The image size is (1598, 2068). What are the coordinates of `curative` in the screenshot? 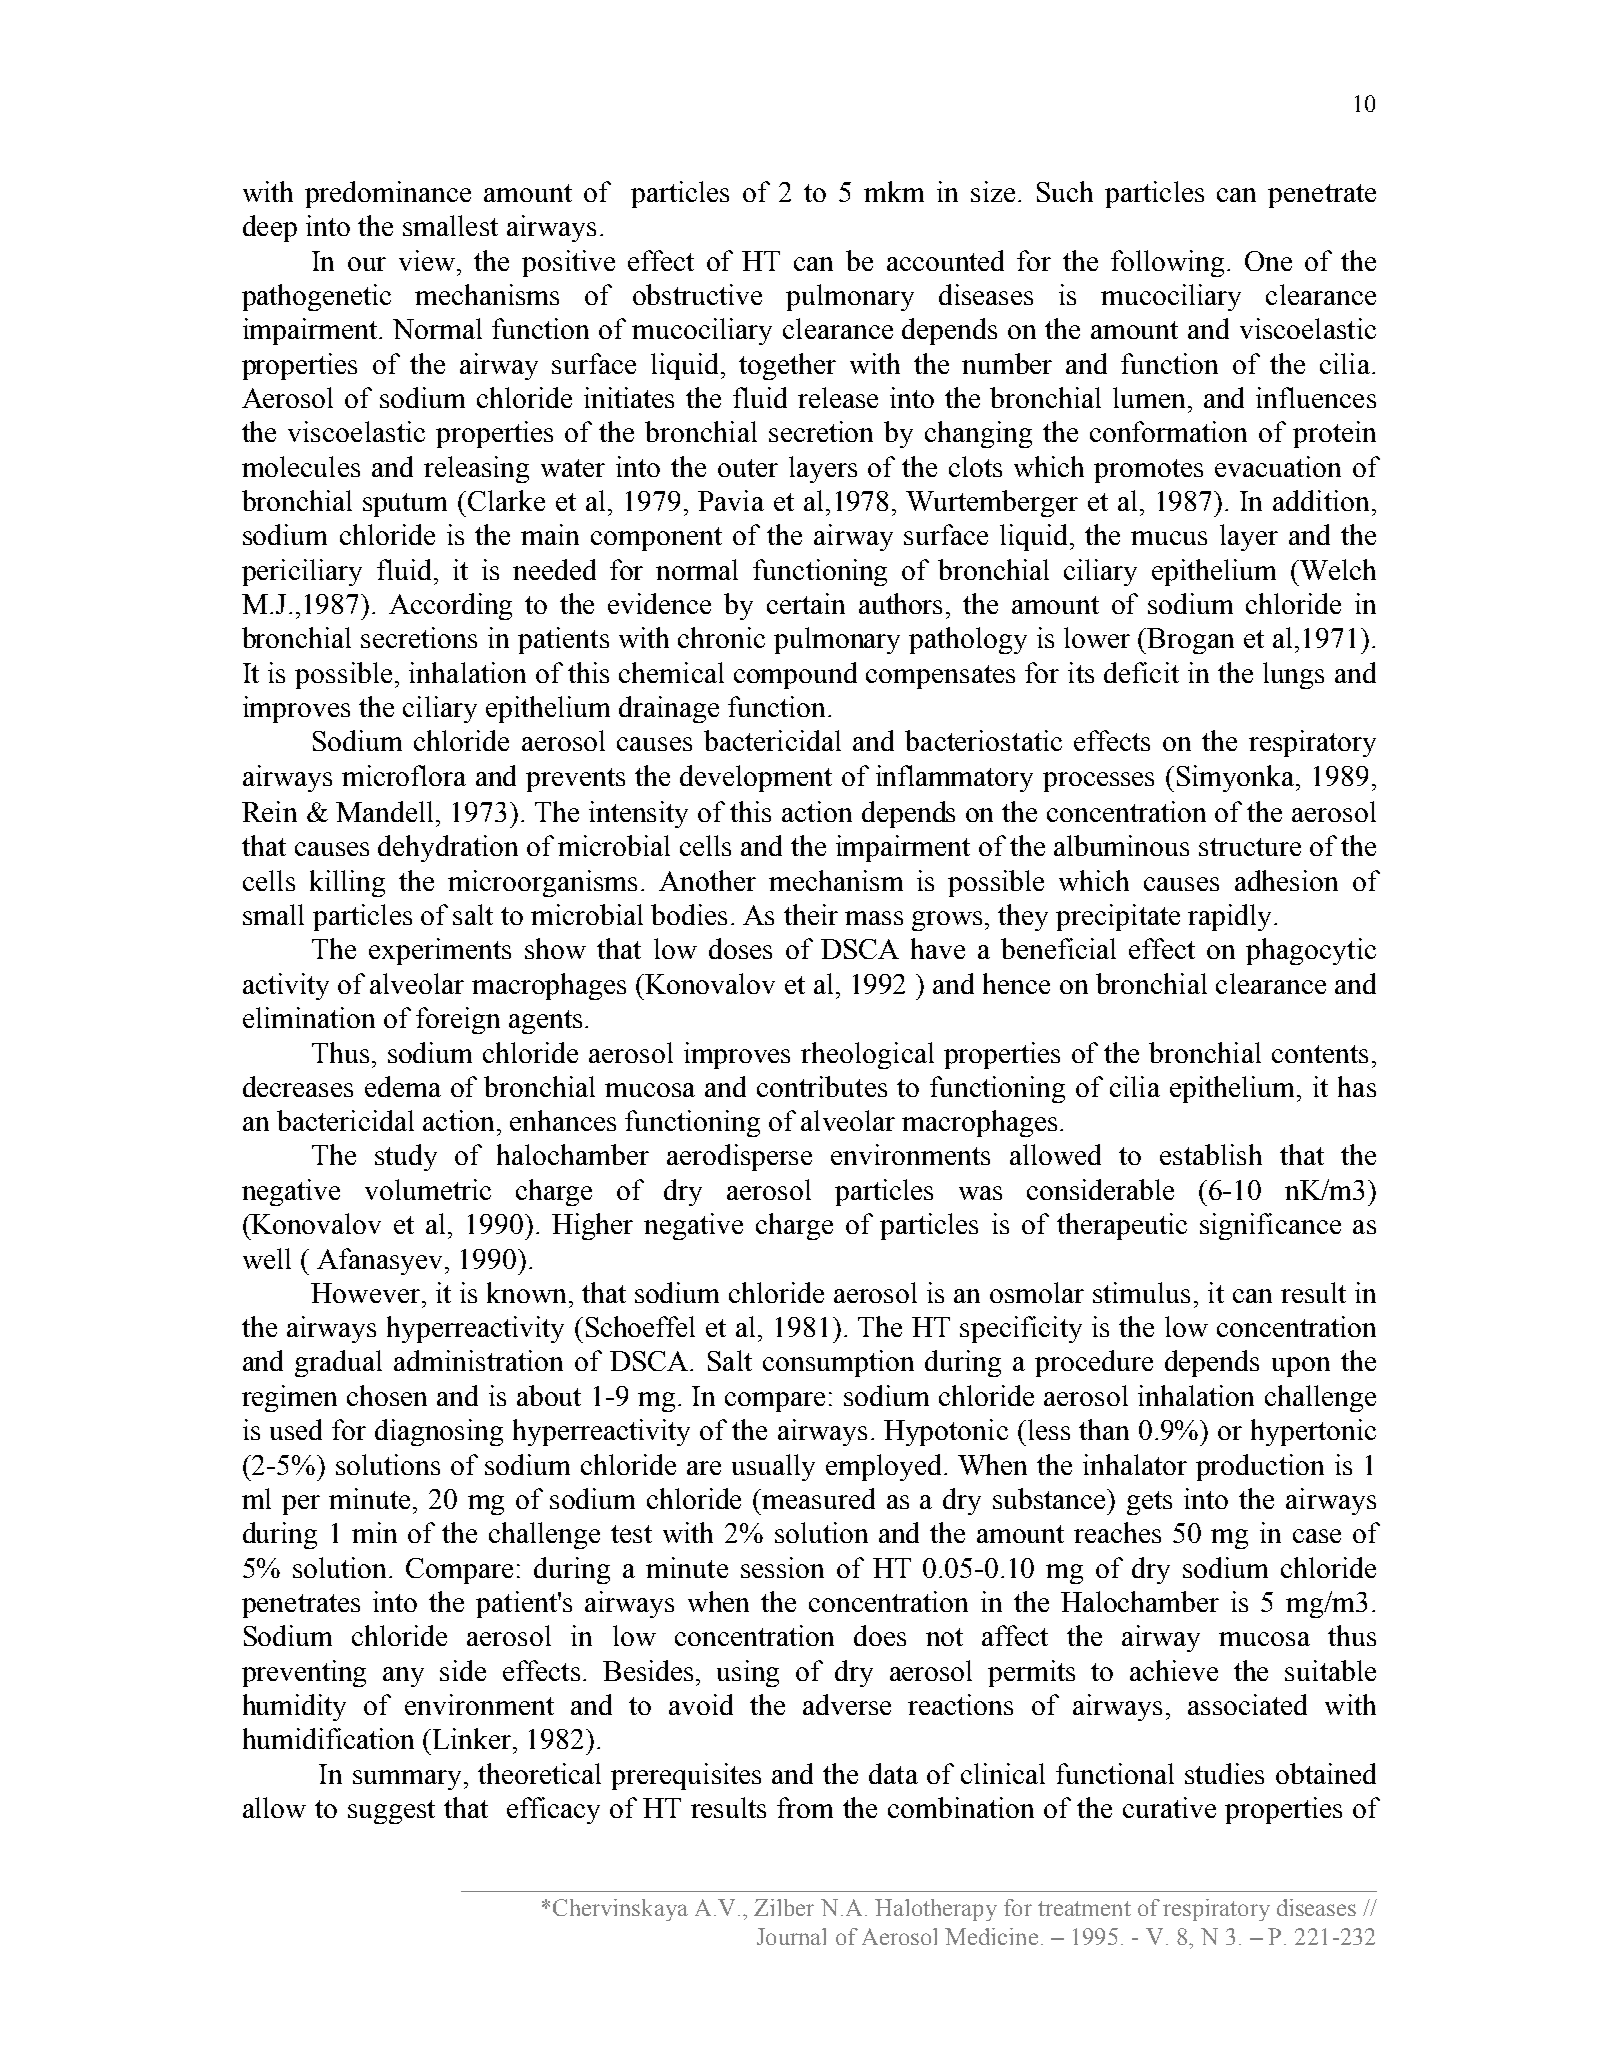 It's located at (1169, 1807).
